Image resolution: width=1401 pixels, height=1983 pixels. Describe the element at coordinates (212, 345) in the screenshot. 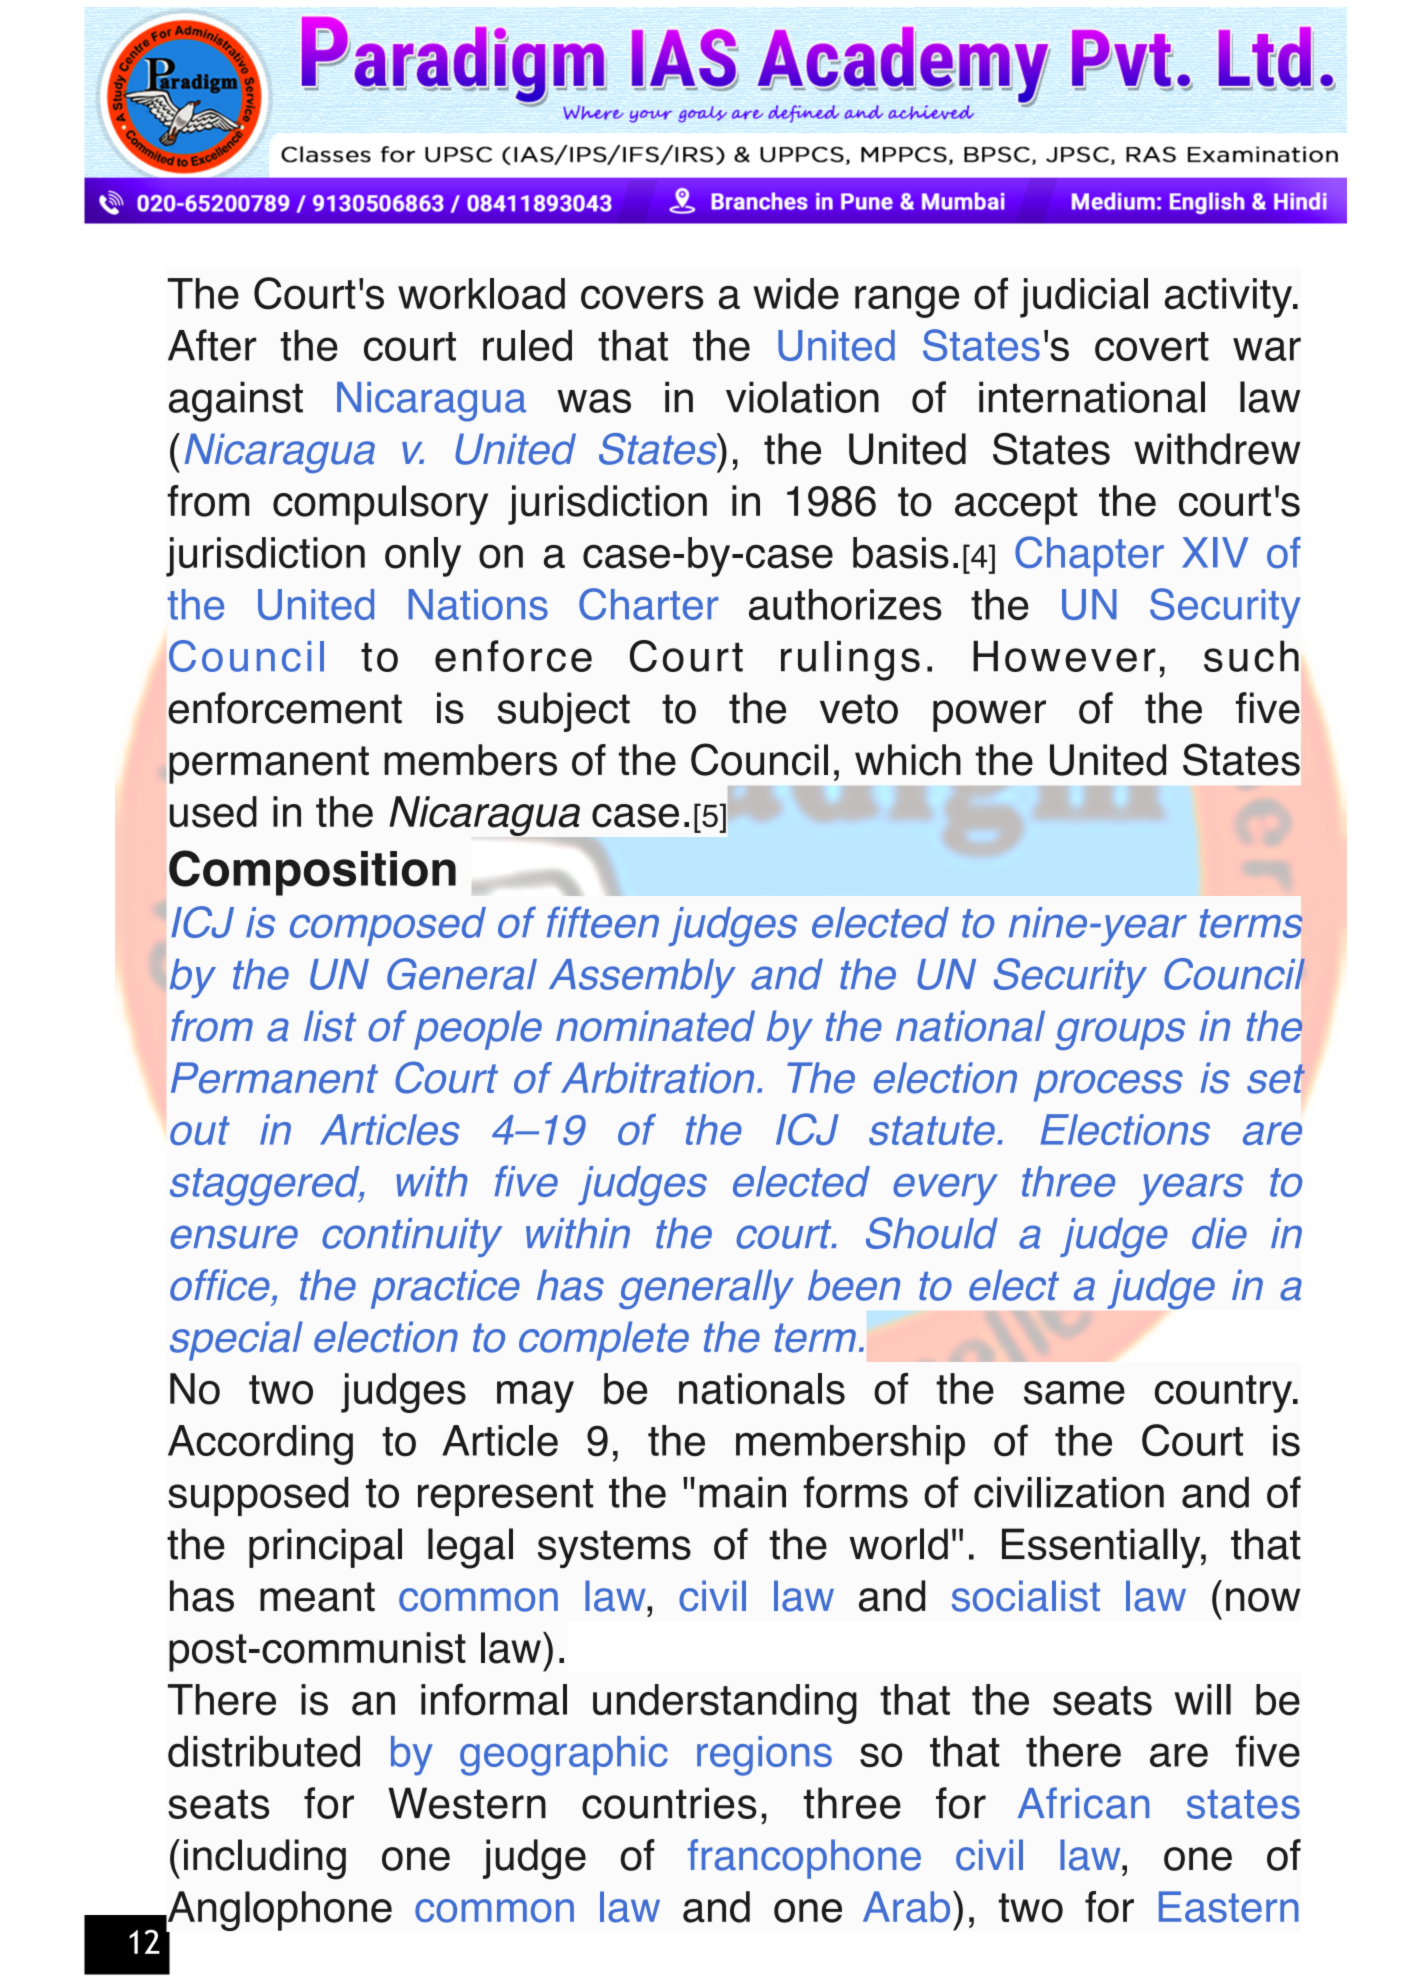

I see `After` at that location.
